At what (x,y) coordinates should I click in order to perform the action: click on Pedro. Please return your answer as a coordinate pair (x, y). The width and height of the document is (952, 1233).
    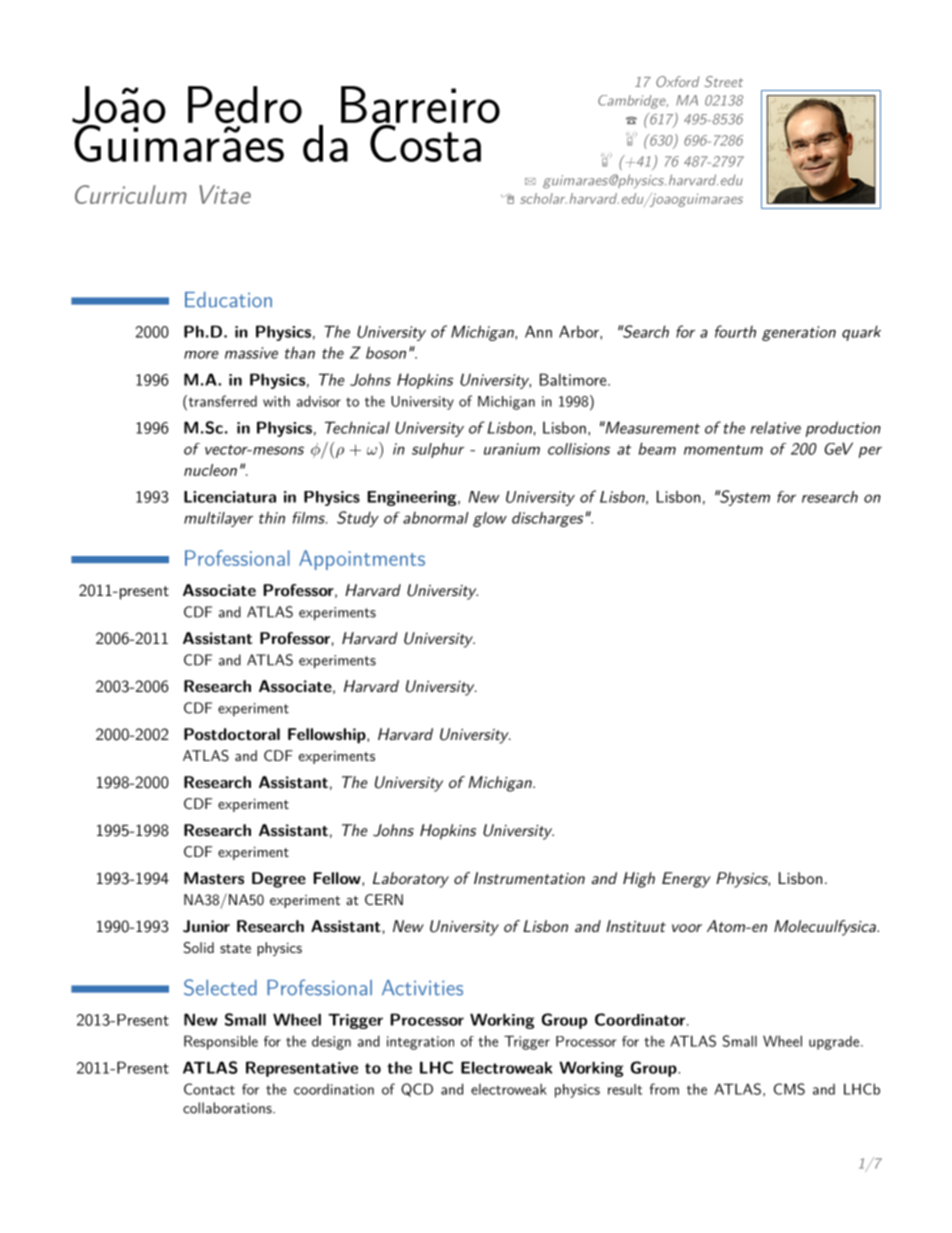
    Looking at the image, I should click on (245, 104).
